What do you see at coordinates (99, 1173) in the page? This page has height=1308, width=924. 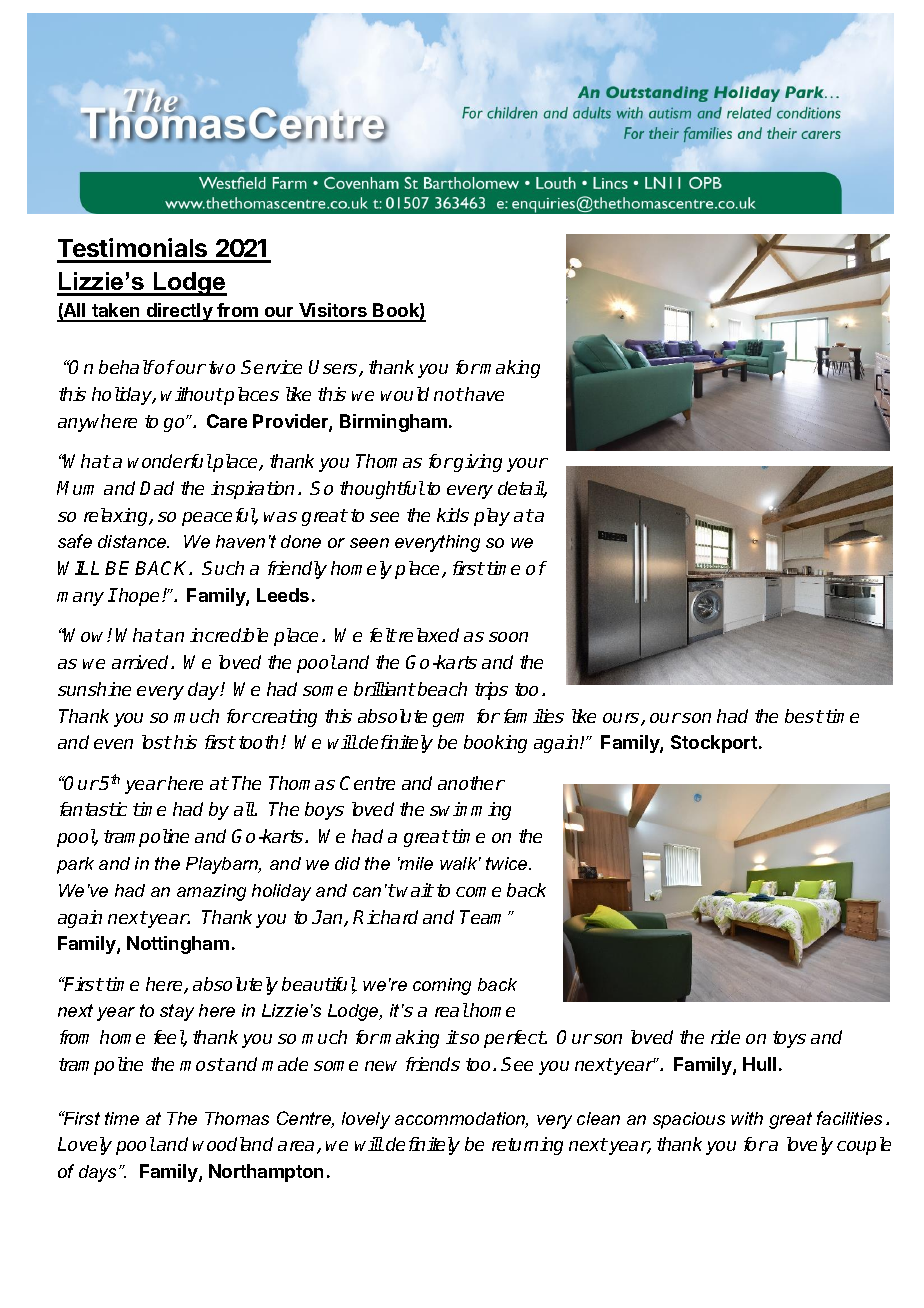 I see `days` at bounding box center [99, 1173].
